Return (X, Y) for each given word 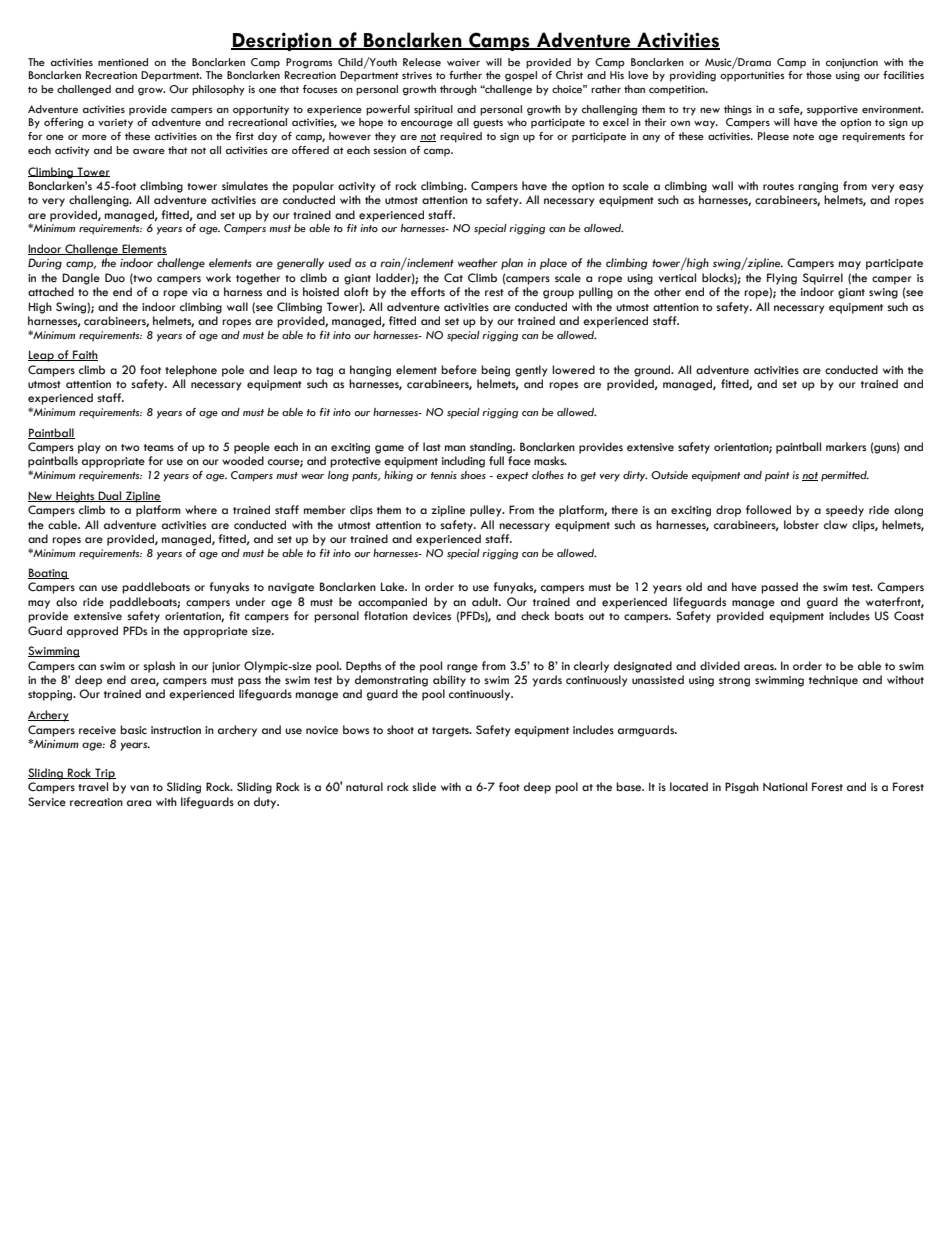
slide (424, 786)
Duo (115, 277)
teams (159, 447)
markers (846, 446)
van (139, 788)
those (819, 75)
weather (477, 262)
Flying (782, 279)
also (66, 601)
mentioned (123, 62)
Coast (909, 615)
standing (492, 448)
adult (486, 601)
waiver (463, 62)
